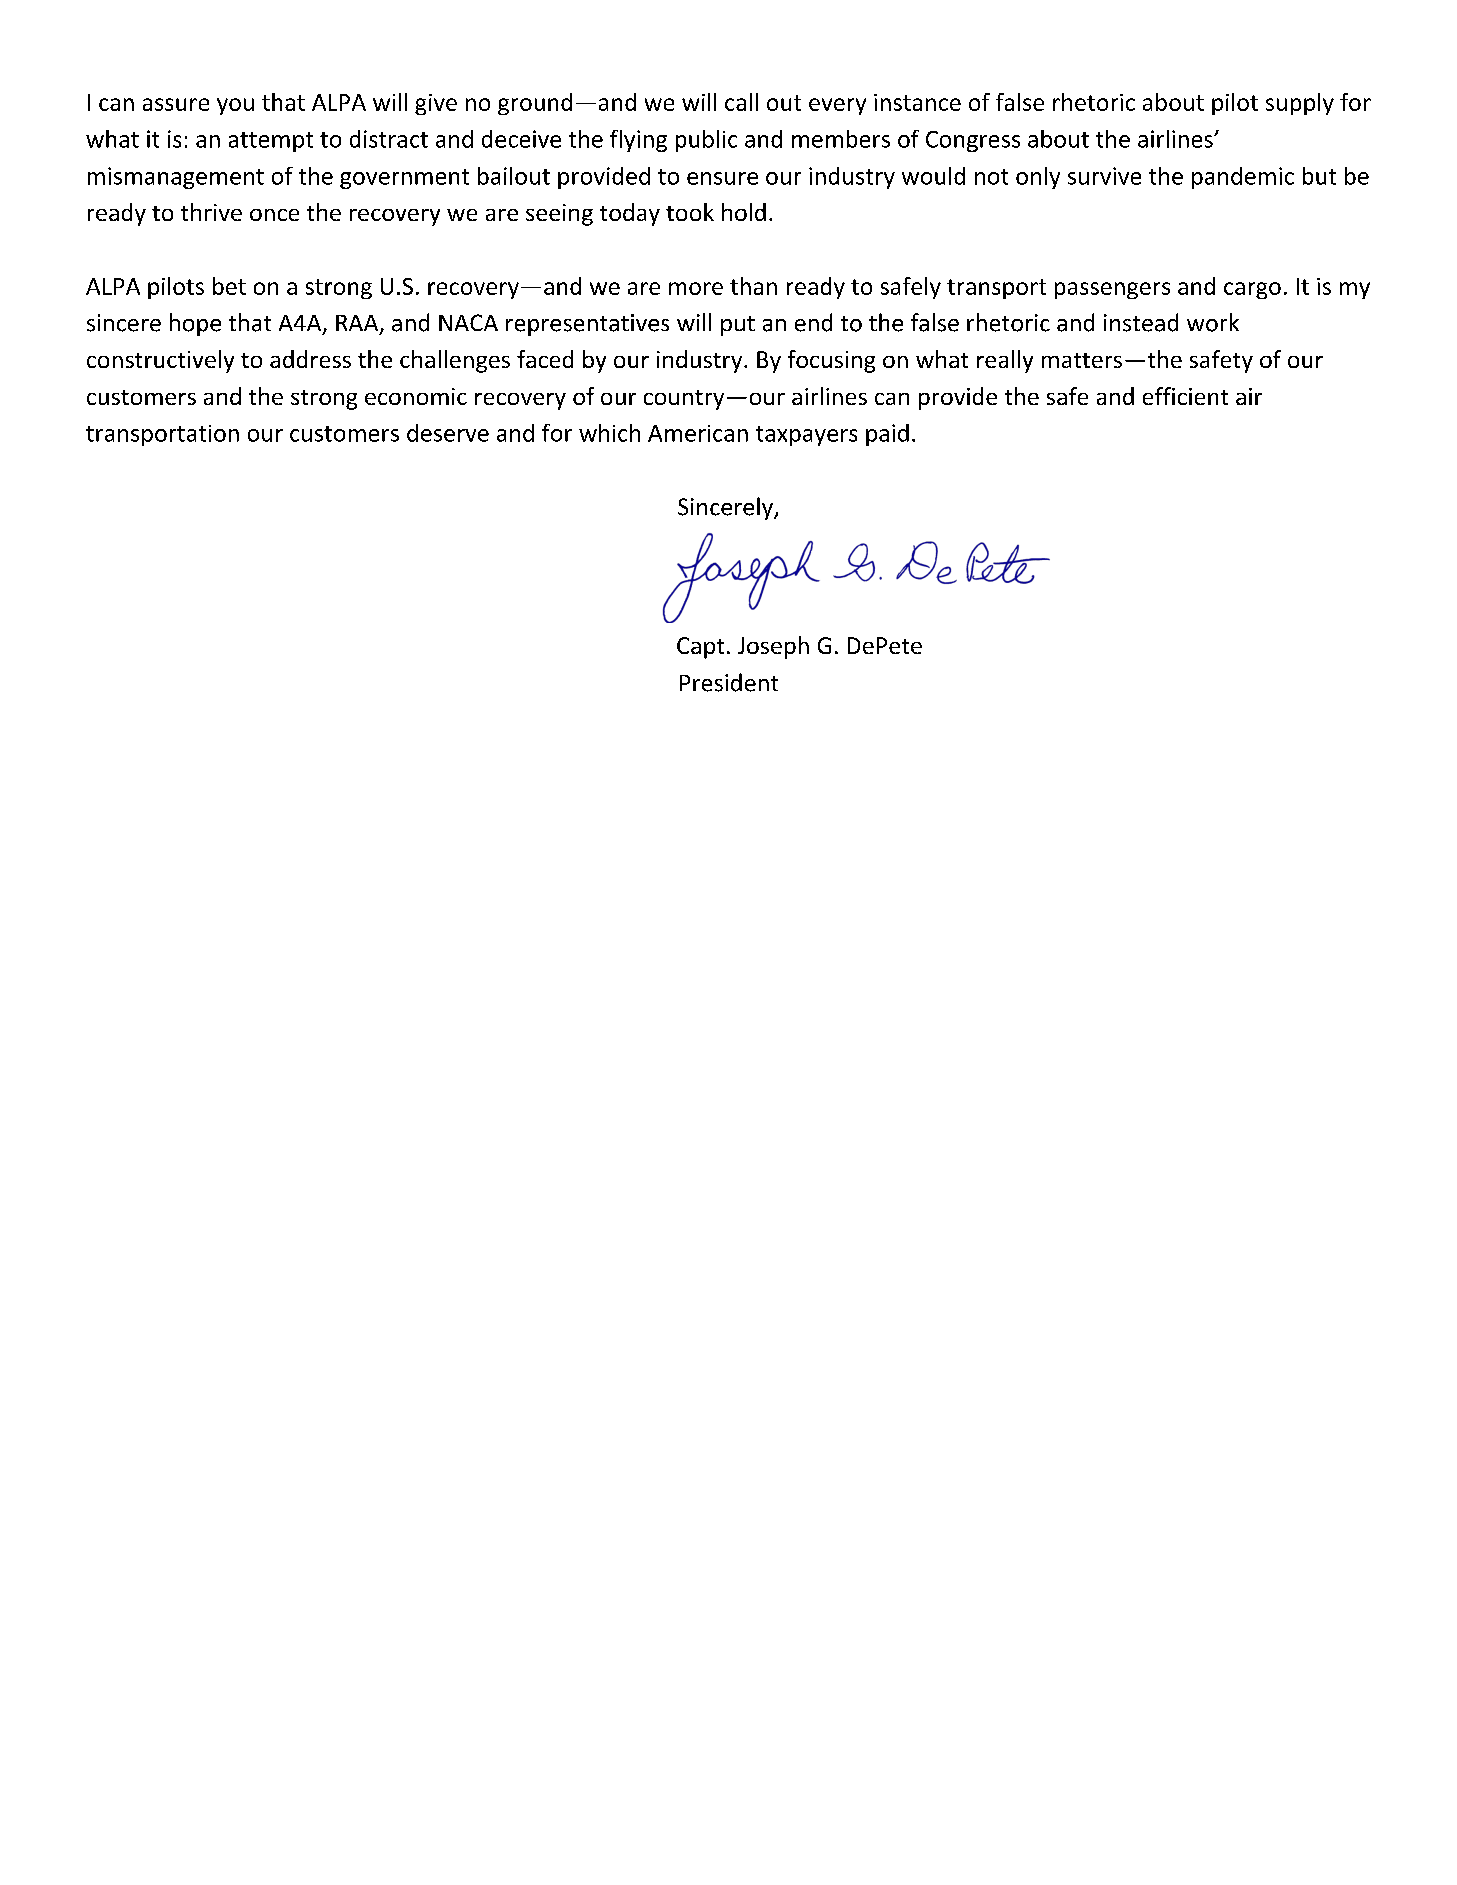 The image size is (1457, 1885). I want to click on passengers, so click(1112, 290).
